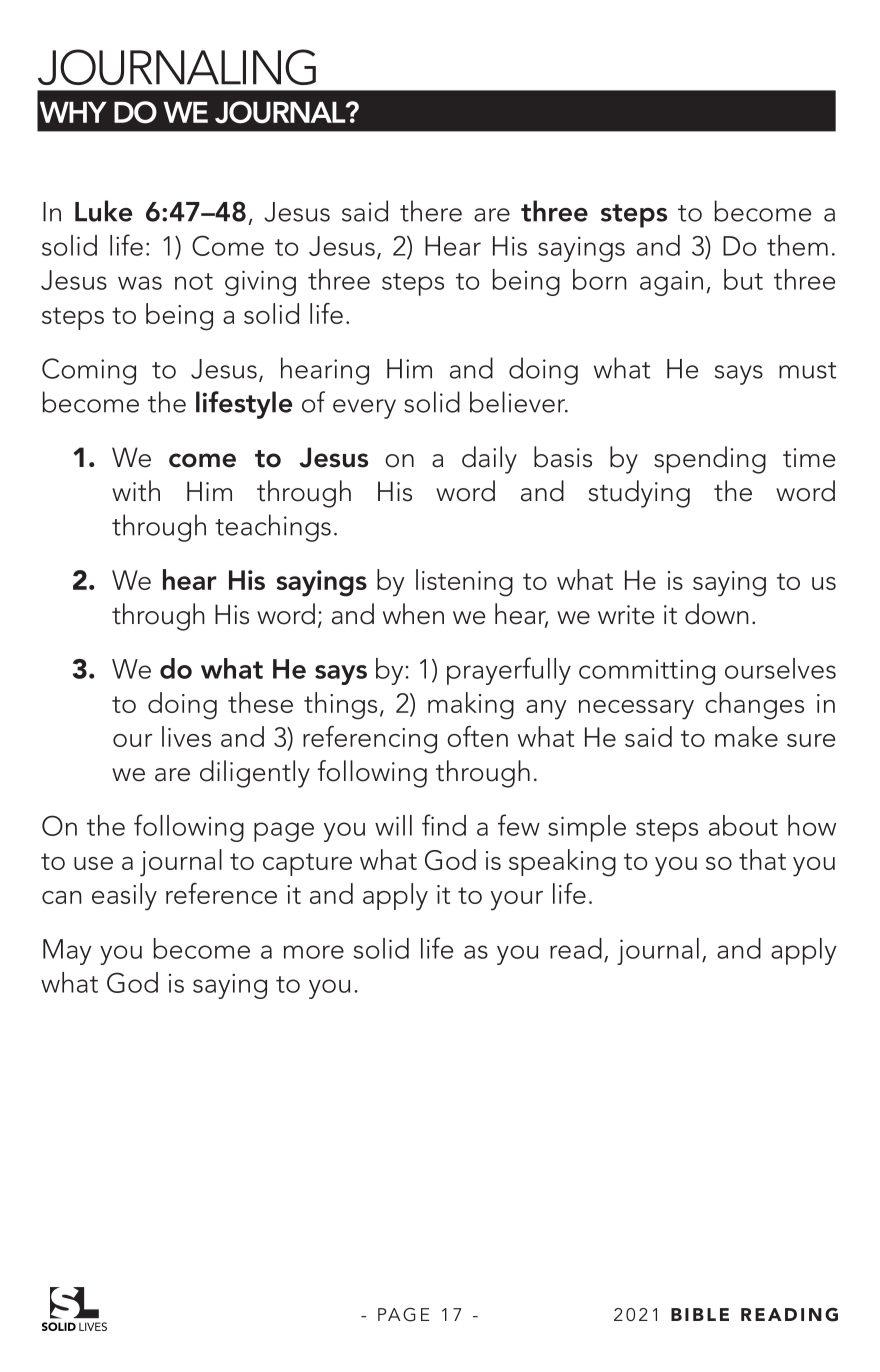 The image size is (880, 1372). Describe the element at coordinates (743, 279) in the screenshot. I see `but` at that location.
